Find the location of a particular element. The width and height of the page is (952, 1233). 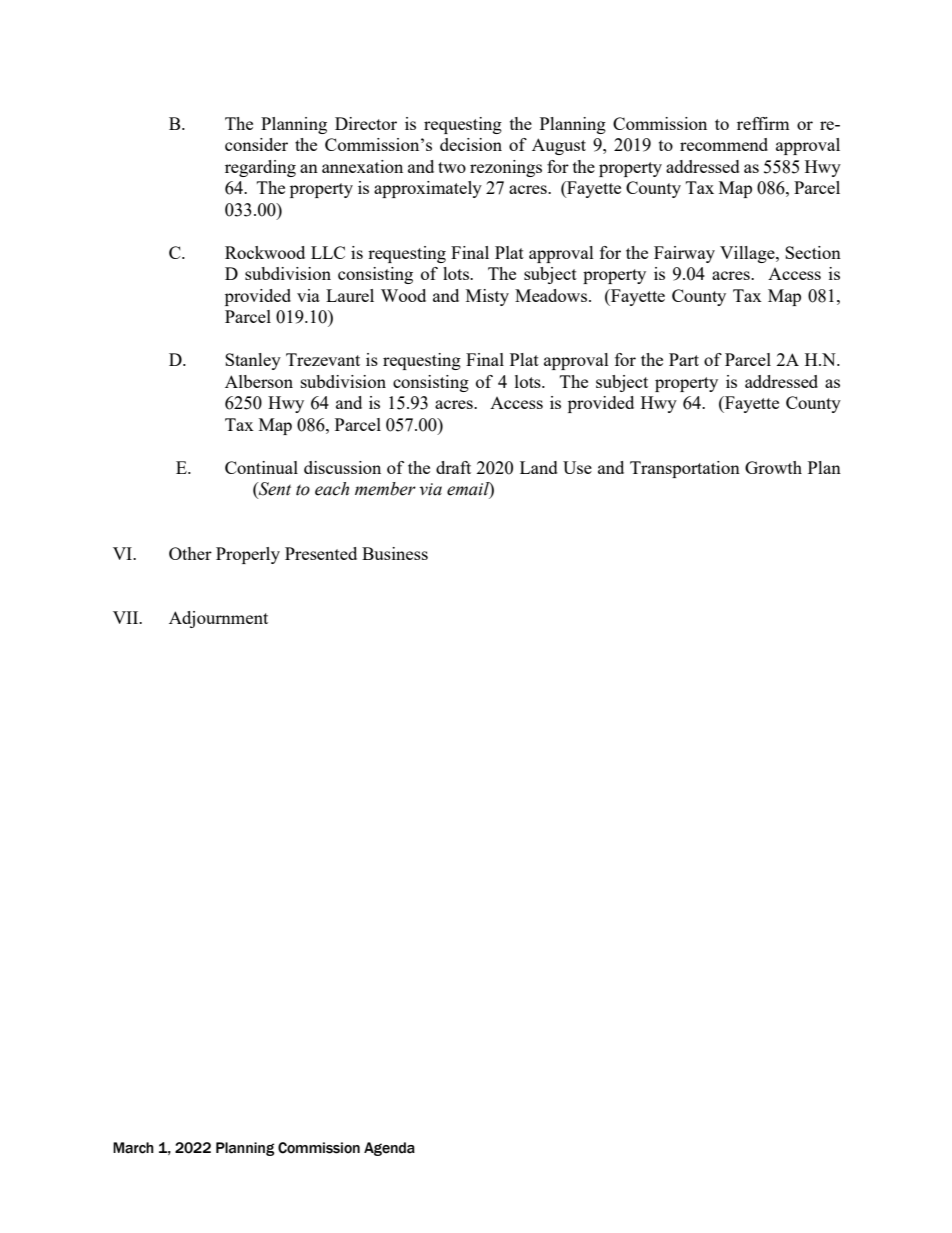

Continual is located at coordinates (261, 467).
